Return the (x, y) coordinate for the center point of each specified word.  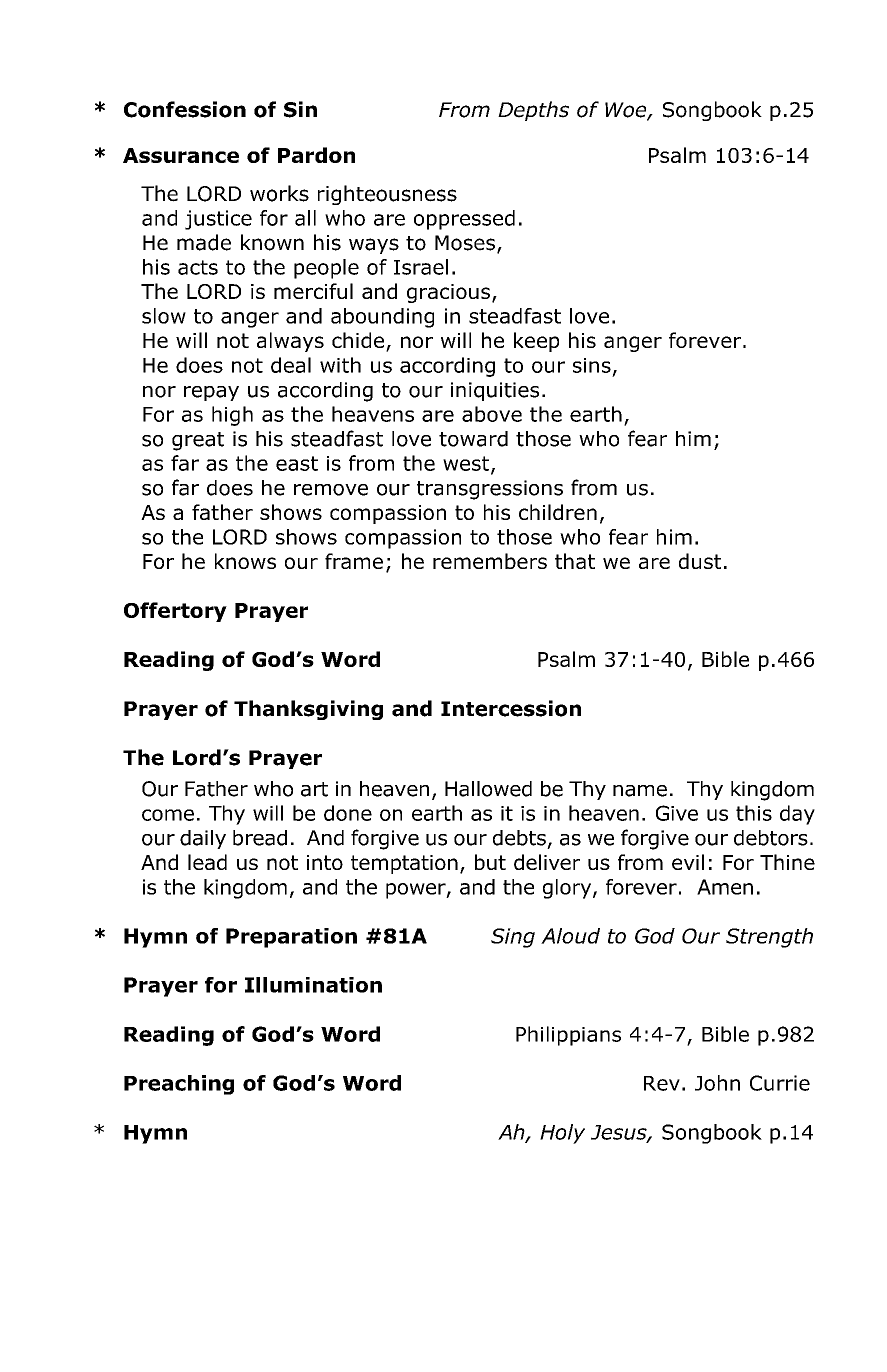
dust (700, 561)
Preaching (179, 1085)
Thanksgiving (308, 710)
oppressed (464, 220)
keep (536, 342)
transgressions (490, 490)
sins (592, 365)
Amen (725, 887)
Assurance (181, 155)
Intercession (511, 708)
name (640, 791)
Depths (533, 111)
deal (291, 365)
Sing (513, 938)
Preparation (291, 938)
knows (245, 561)
